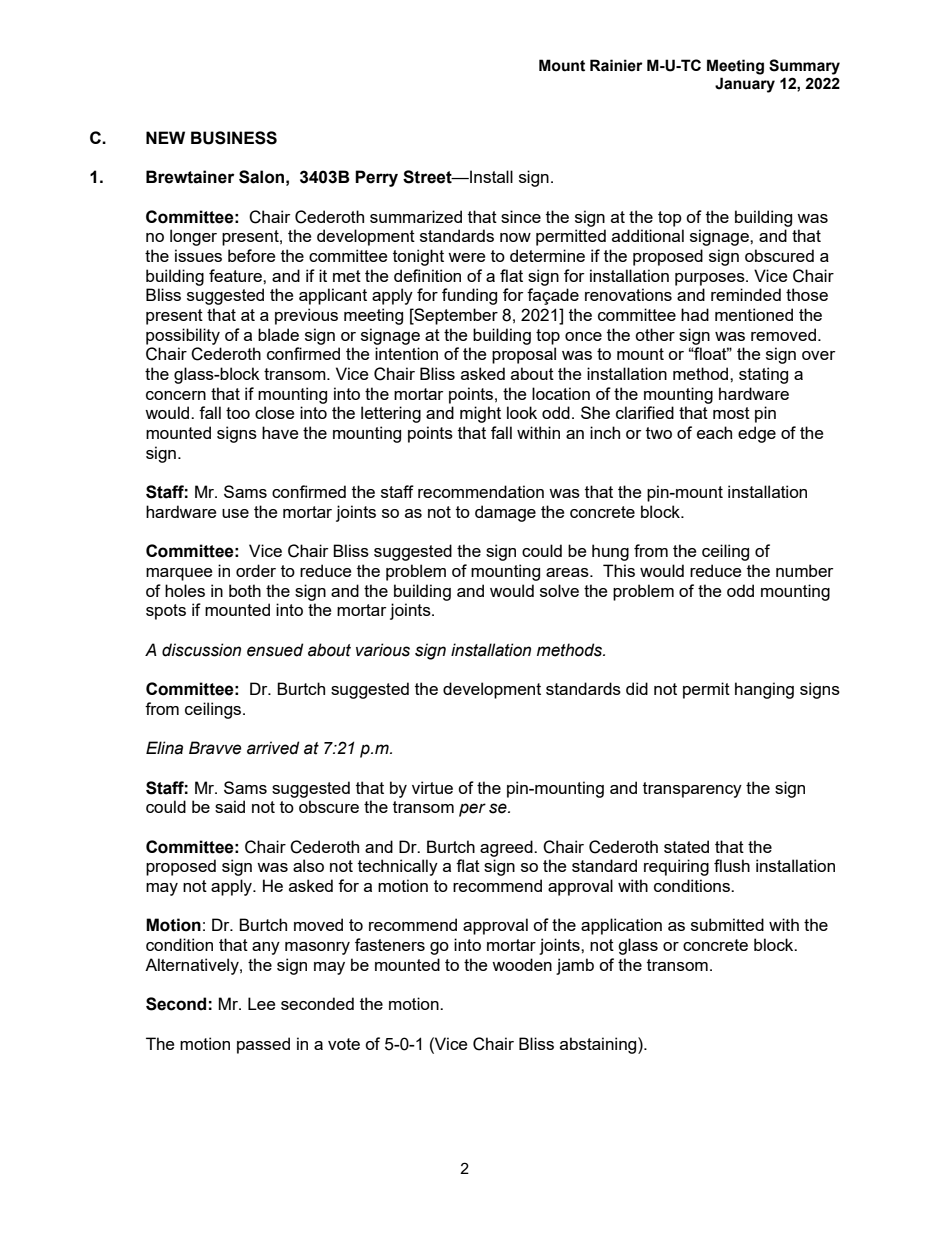 The height and width of the screenshot is (1233, 952). I want to click on number, so click(804, 570).
